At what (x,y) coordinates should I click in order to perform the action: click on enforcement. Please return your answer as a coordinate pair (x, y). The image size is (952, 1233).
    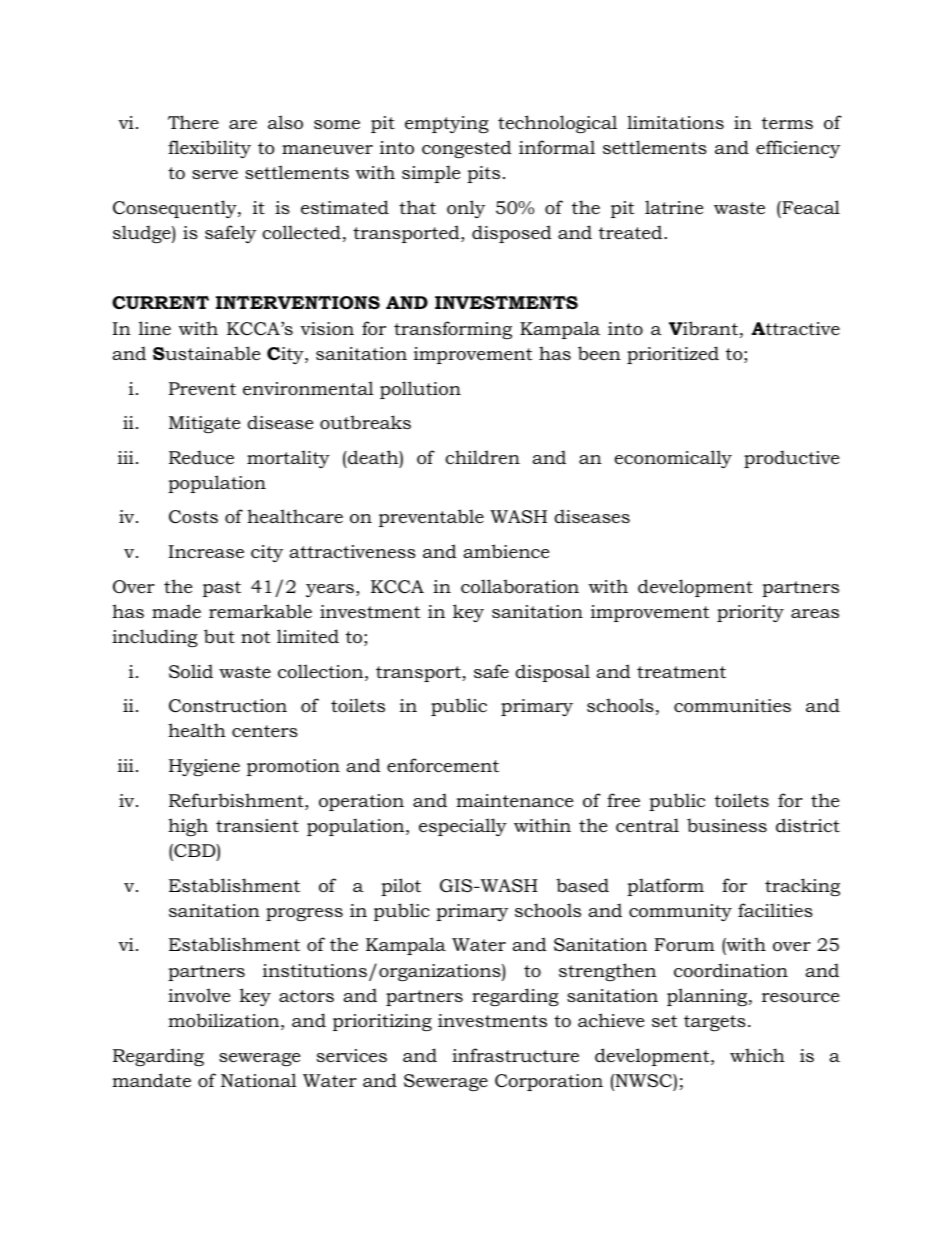
    Looking at the image, I should click on (443, 765).
